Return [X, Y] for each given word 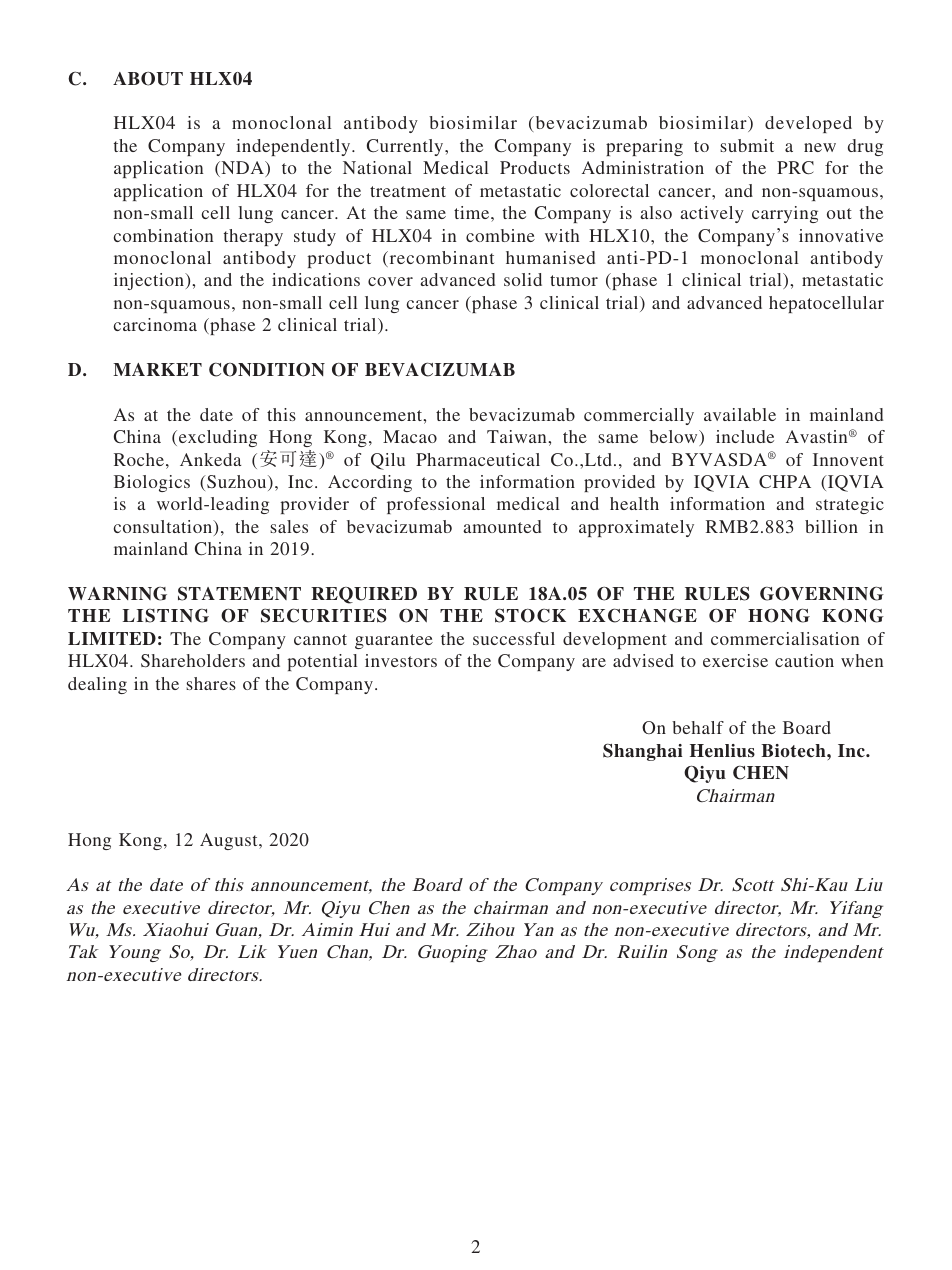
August [230, 841]
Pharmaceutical [478, 459]
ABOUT [148, 79]
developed [808, 124]
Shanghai [642, 752]
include [745, 436]
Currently [406, 147]
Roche [139, 459]
